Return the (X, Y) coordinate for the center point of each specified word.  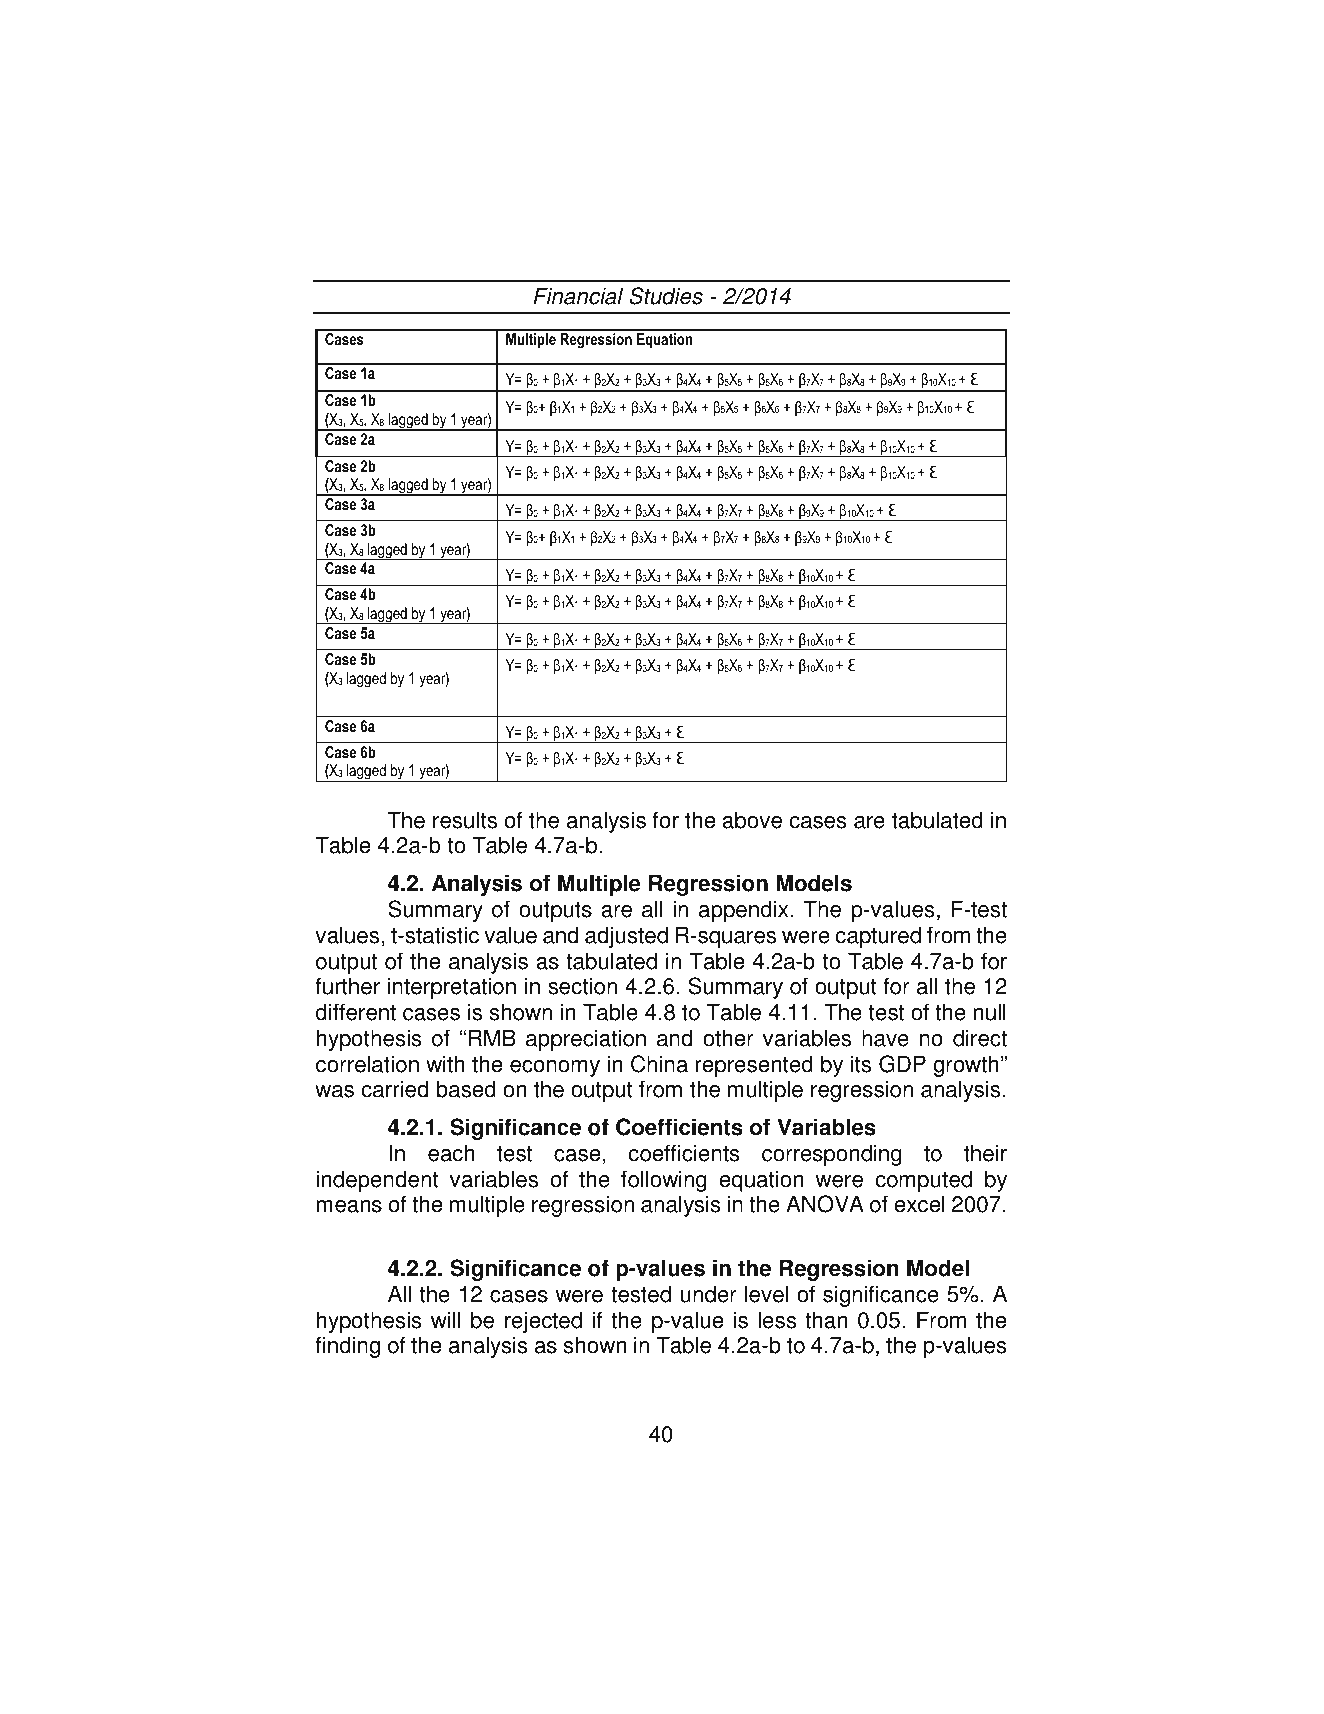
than (826, 1320)
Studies (666, 296)
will (445, 1319)
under (708, 1294)
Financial (578, 296)
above (752, 820)
